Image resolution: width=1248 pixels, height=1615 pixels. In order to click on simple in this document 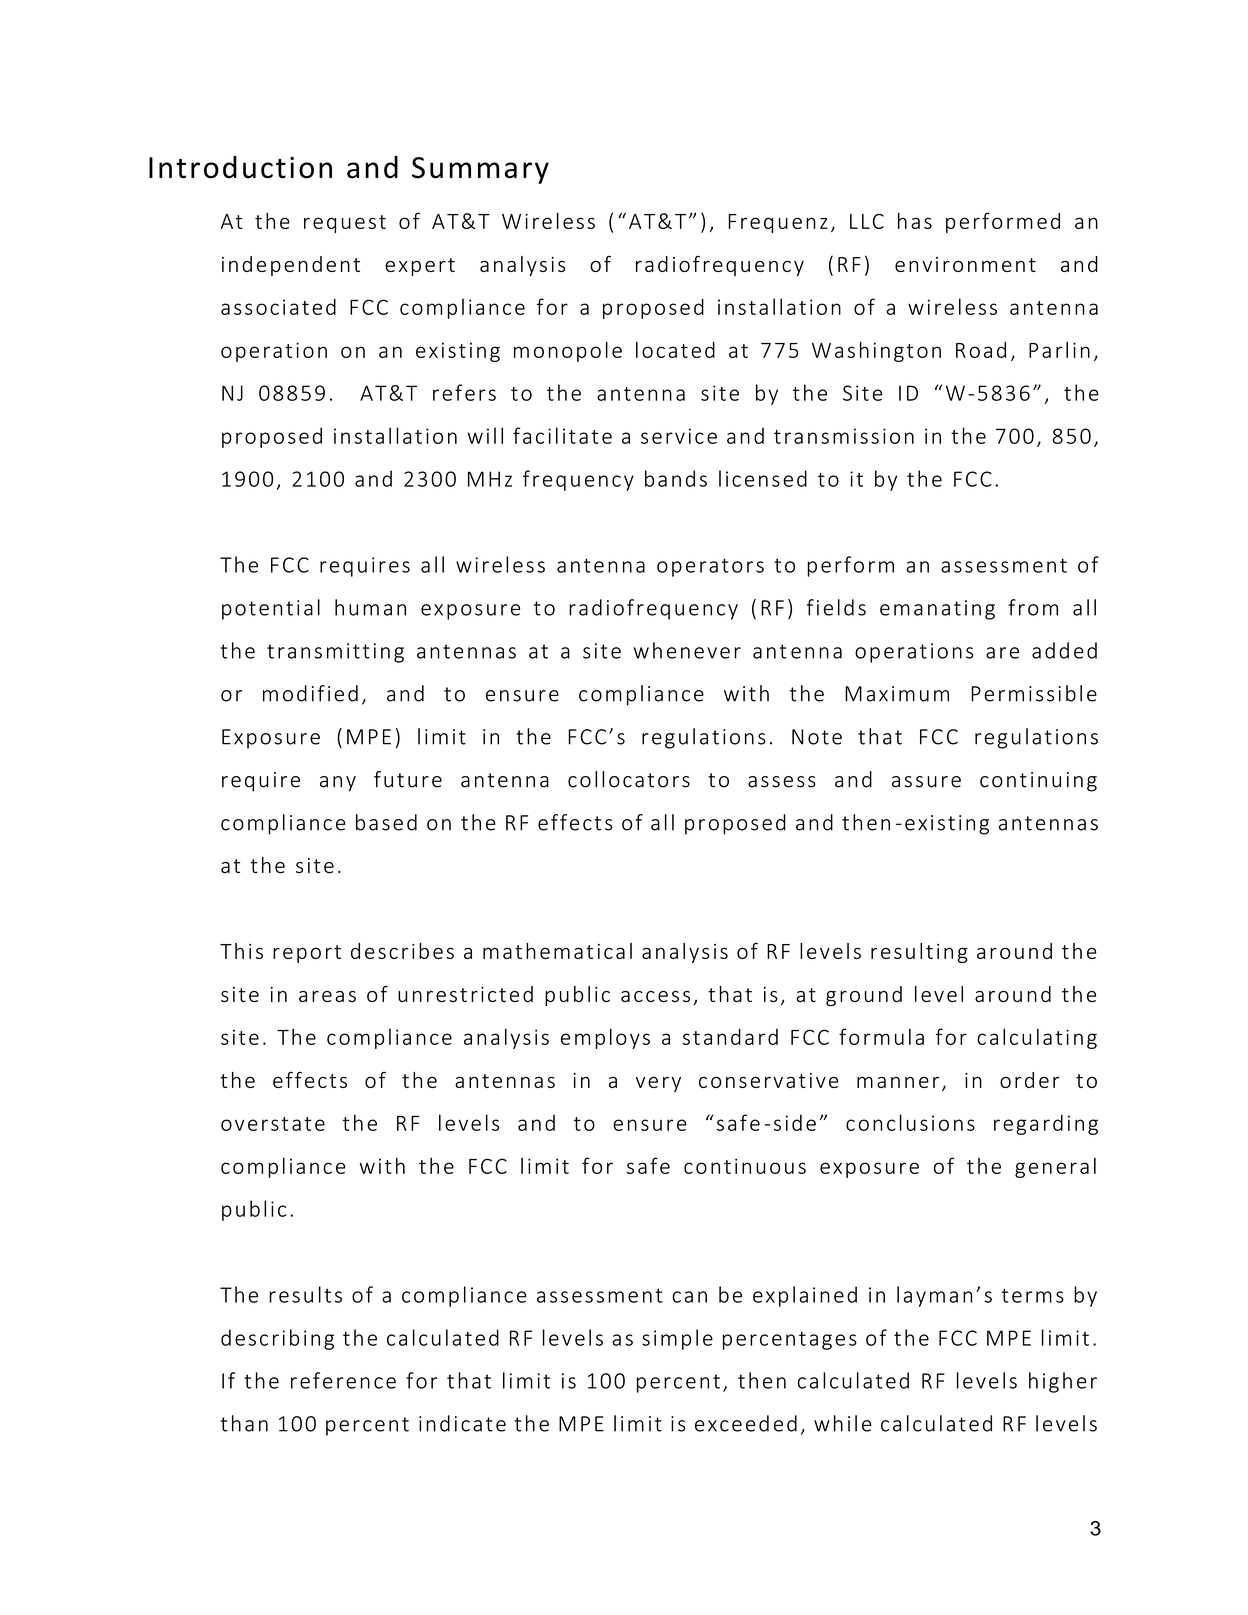, I will do `click(677, 1339)`.
